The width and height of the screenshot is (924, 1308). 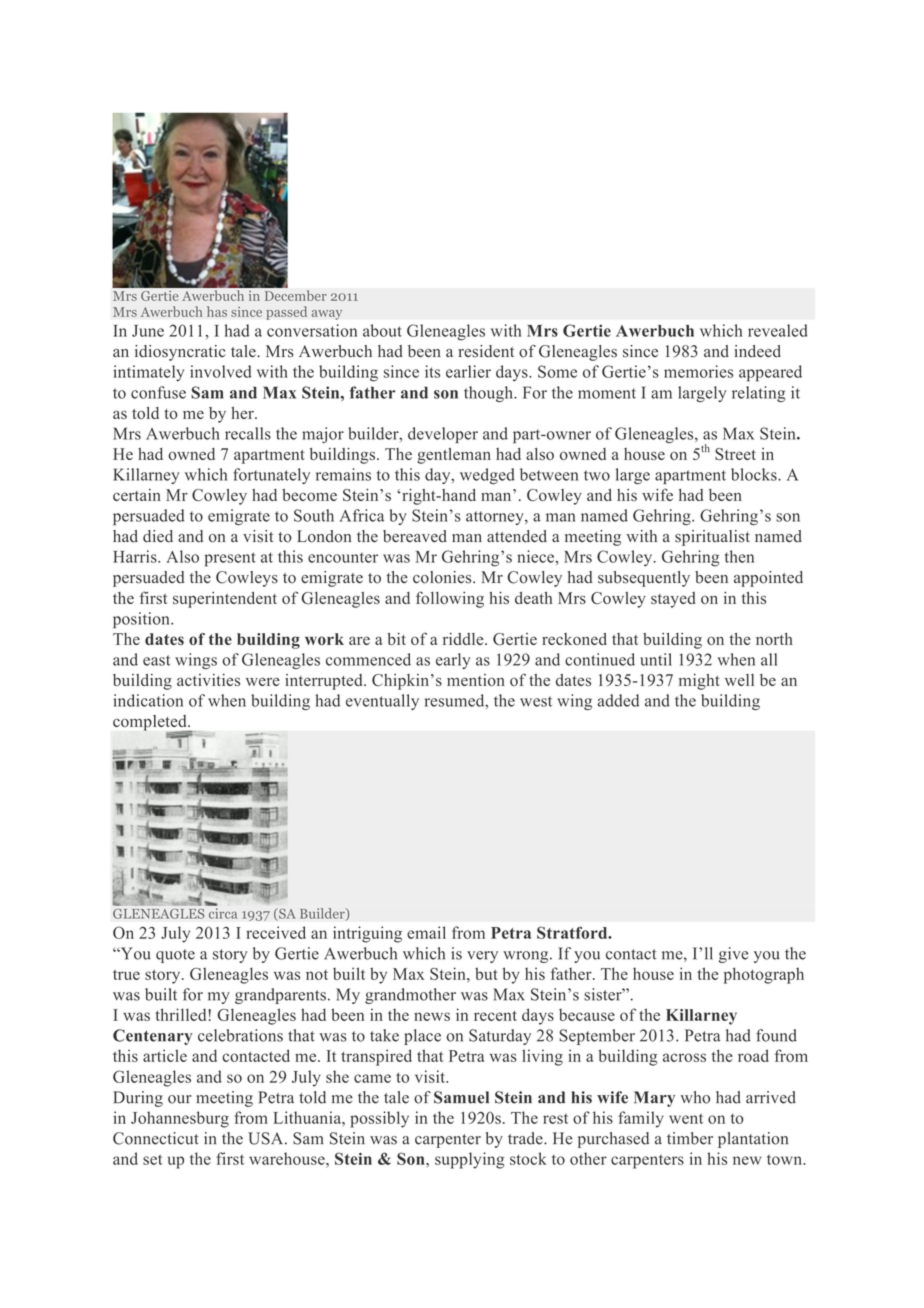 What do you see at coordinates (486, 973) in the screenshot?
I see `but` at bounding box center [486, 973].
